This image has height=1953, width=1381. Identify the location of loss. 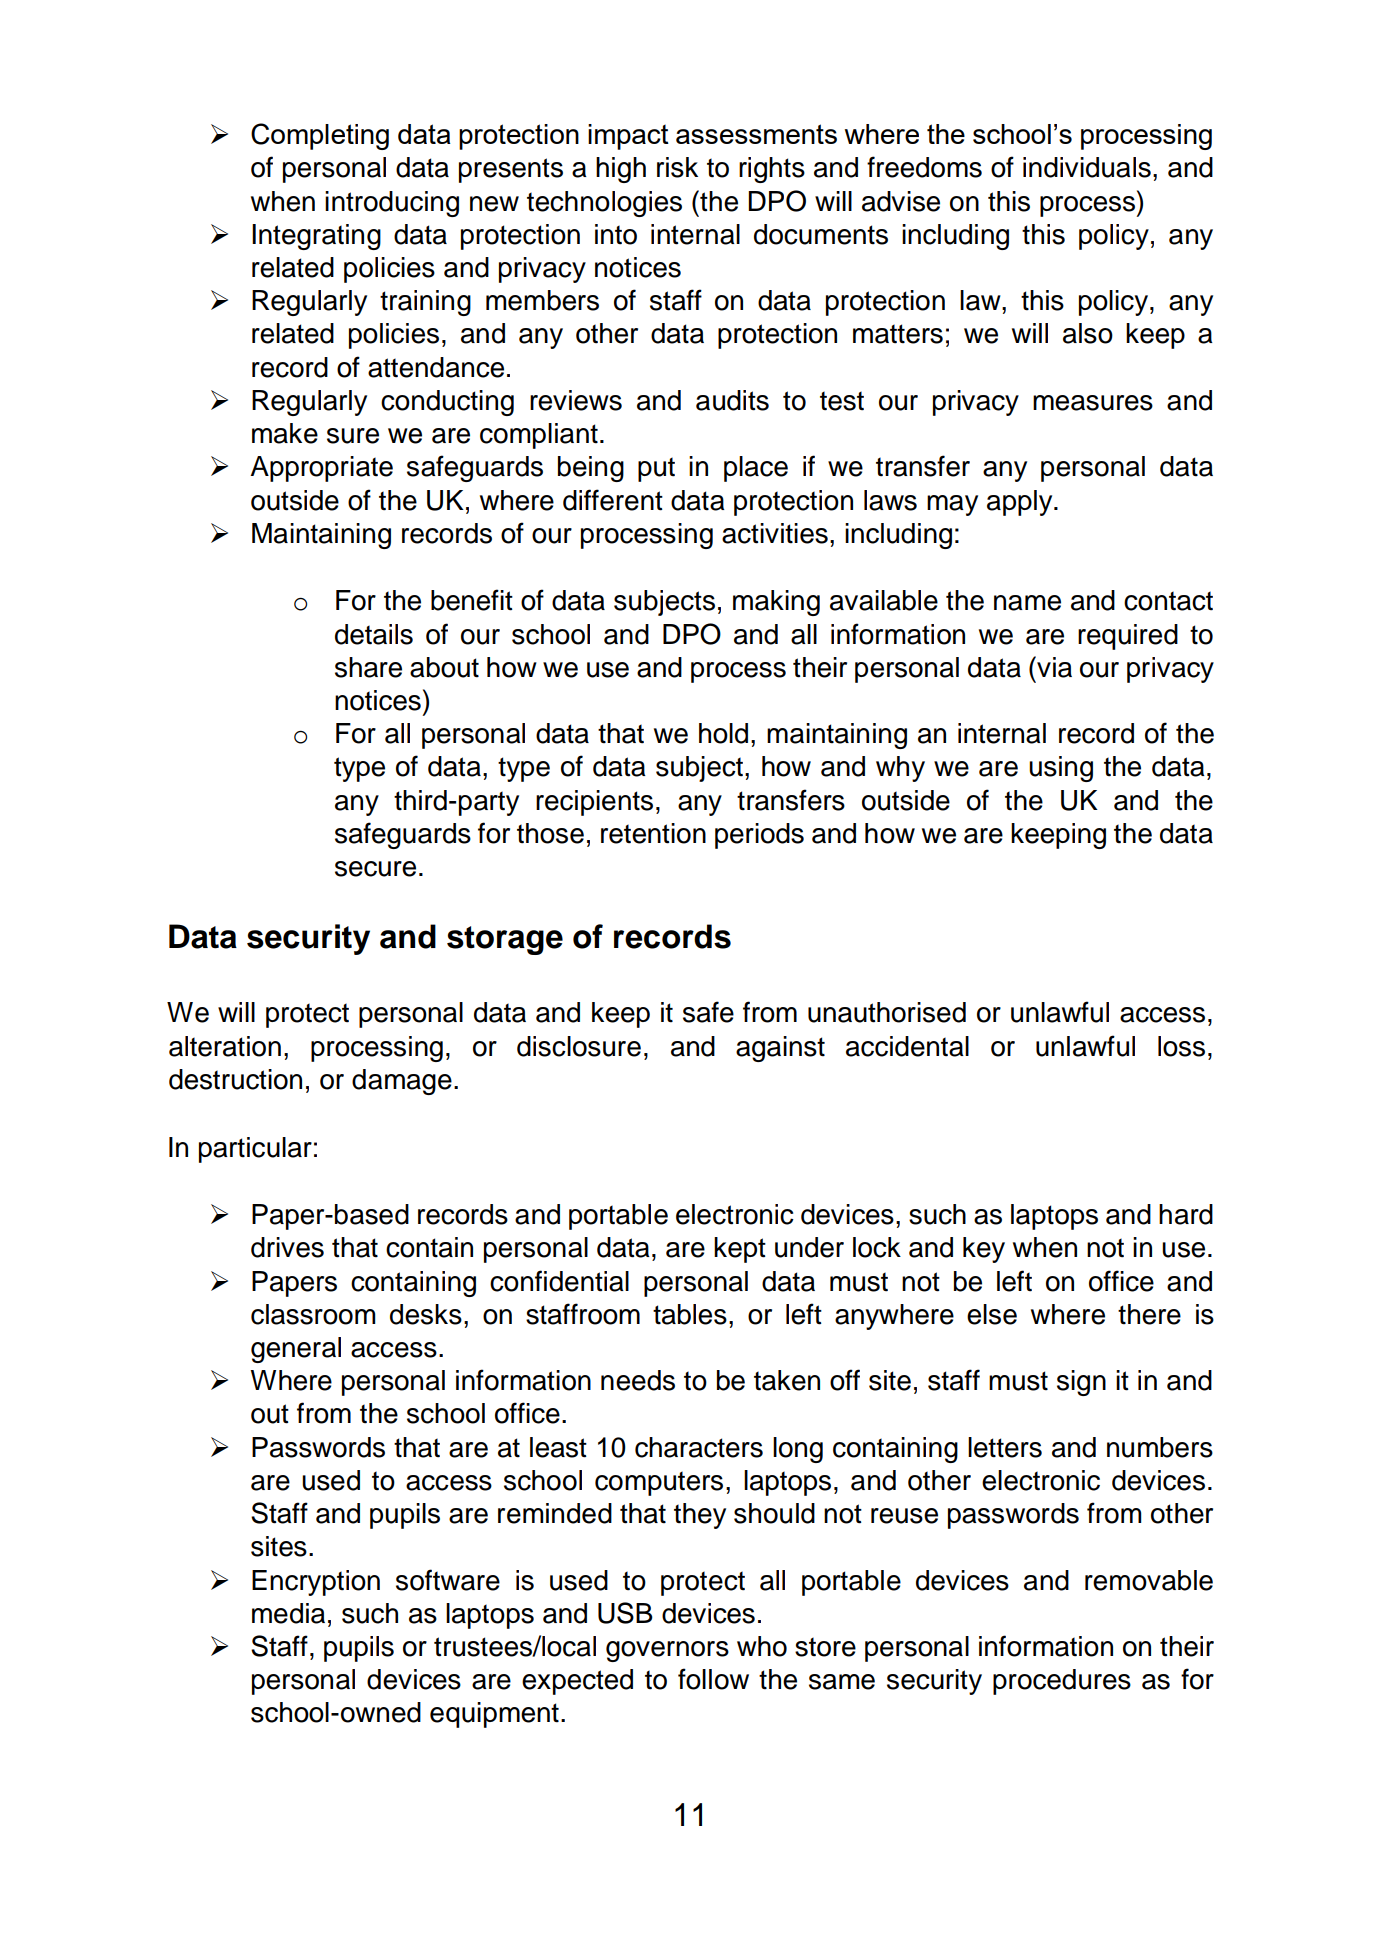
(1181, 1046).
